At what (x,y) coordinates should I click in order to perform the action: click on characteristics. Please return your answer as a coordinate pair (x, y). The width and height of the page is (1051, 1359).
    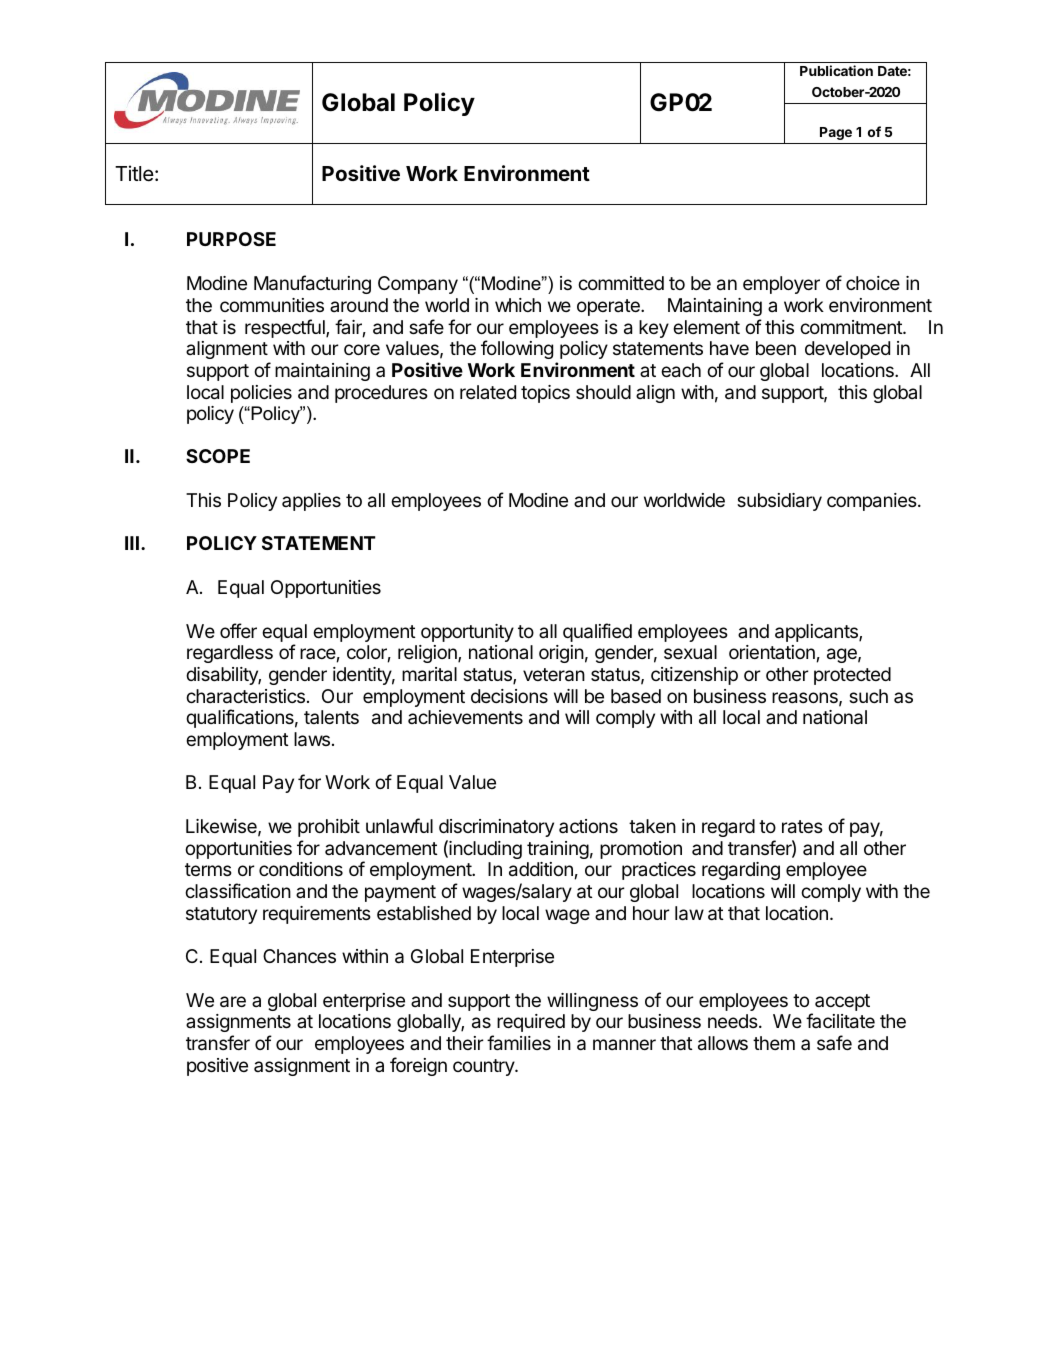
    Looking at the image, I should click on (245, 696).
